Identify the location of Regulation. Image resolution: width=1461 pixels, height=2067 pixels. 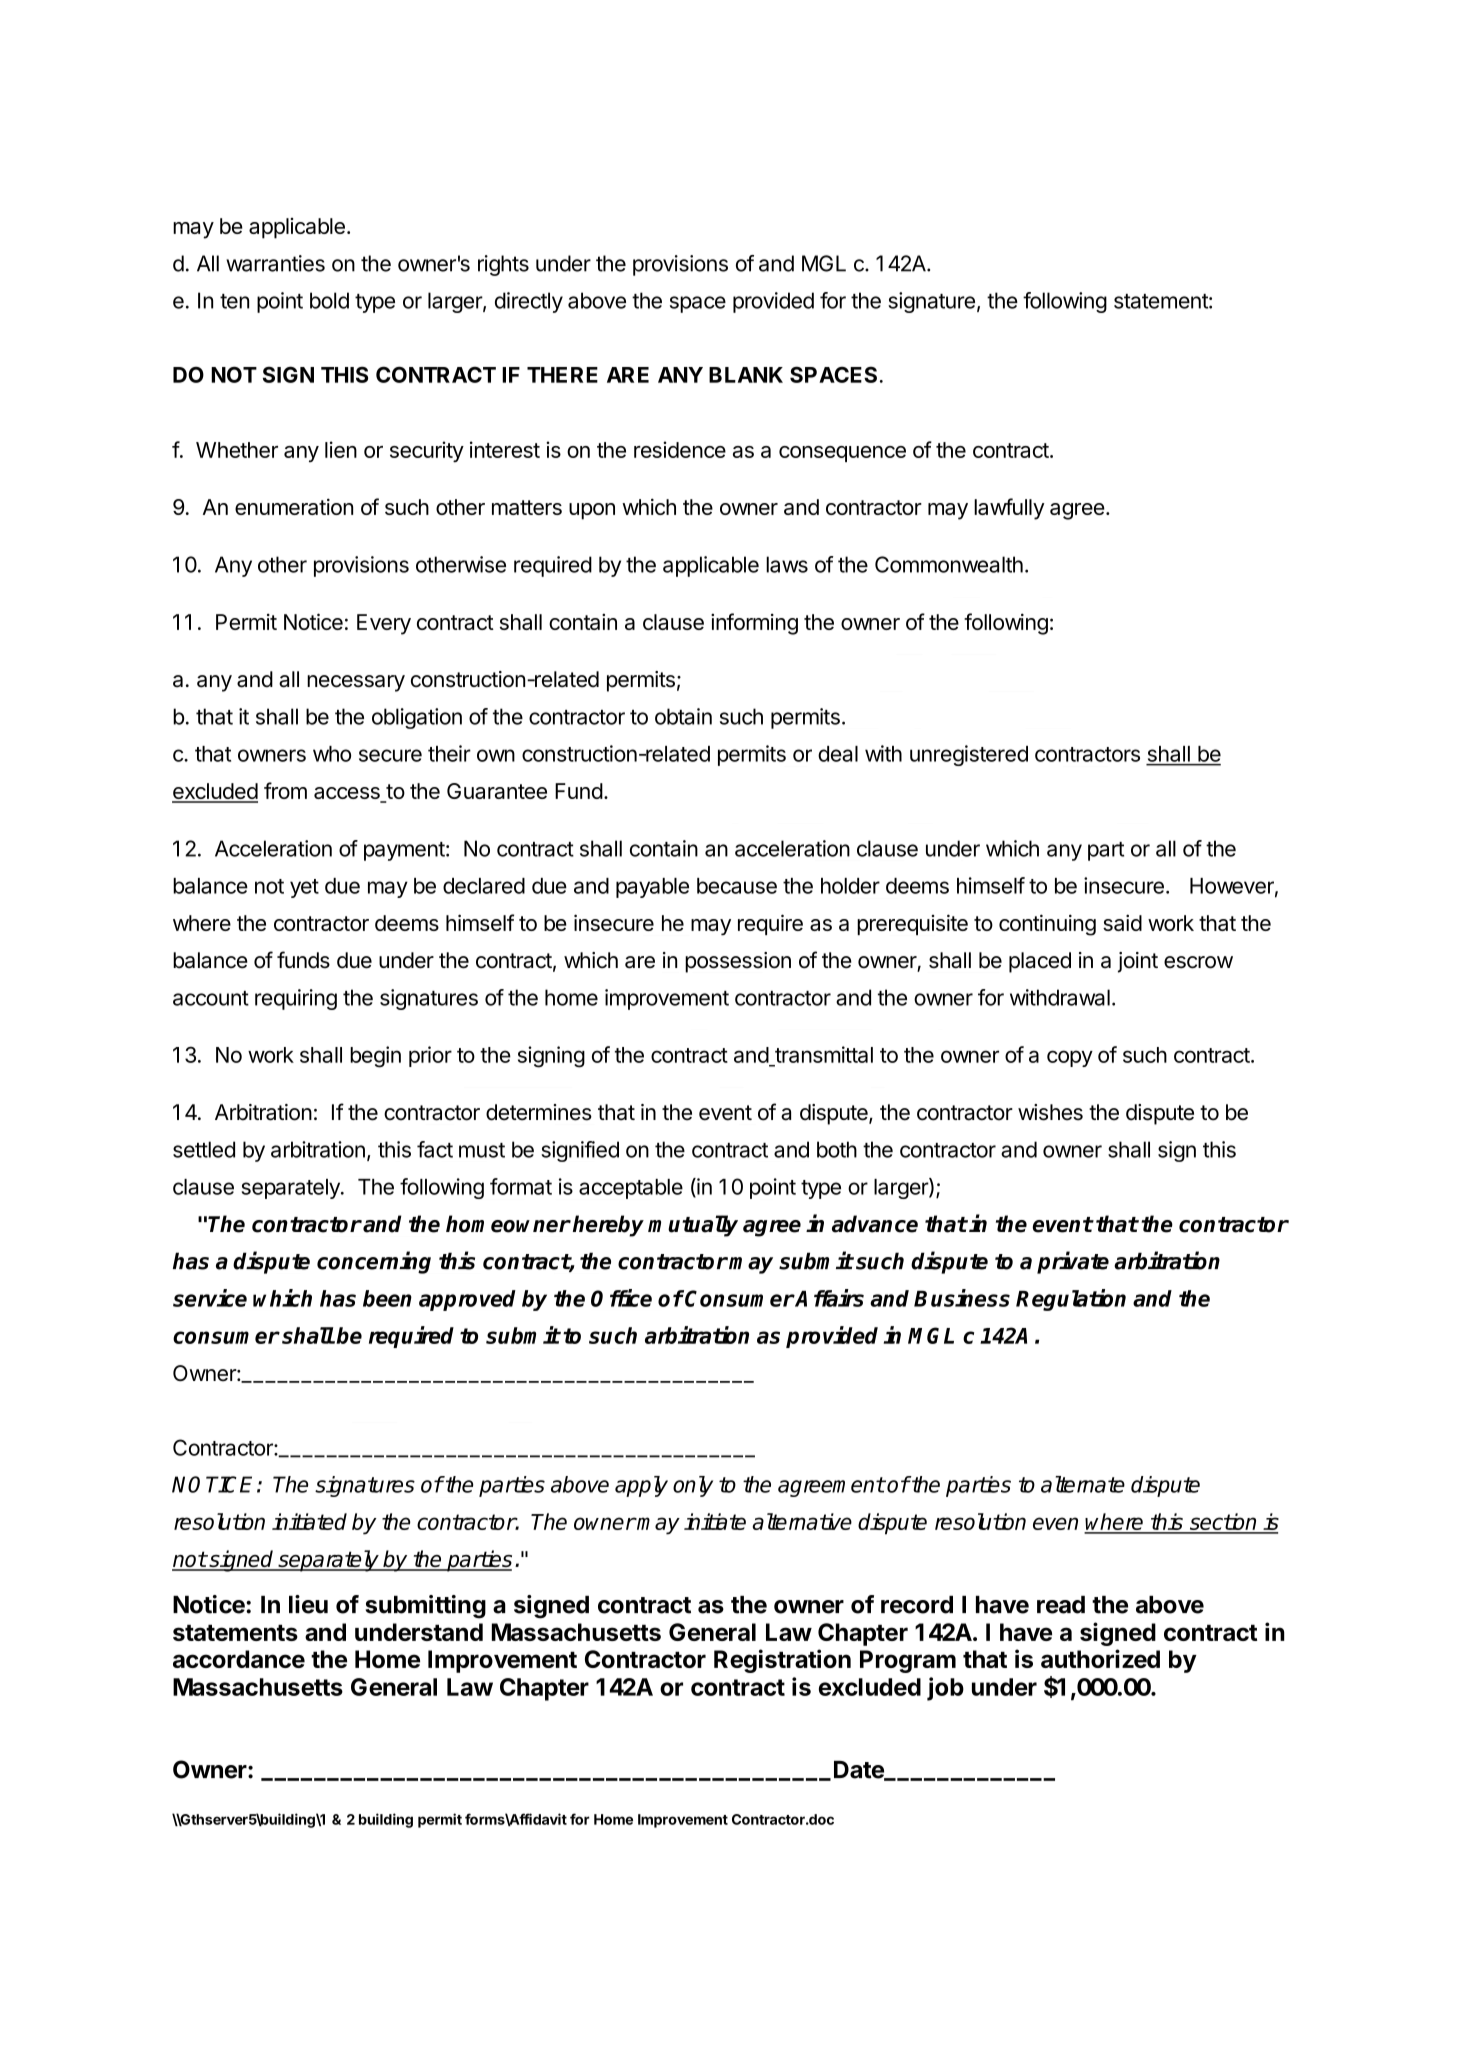
(1071, 1300).
